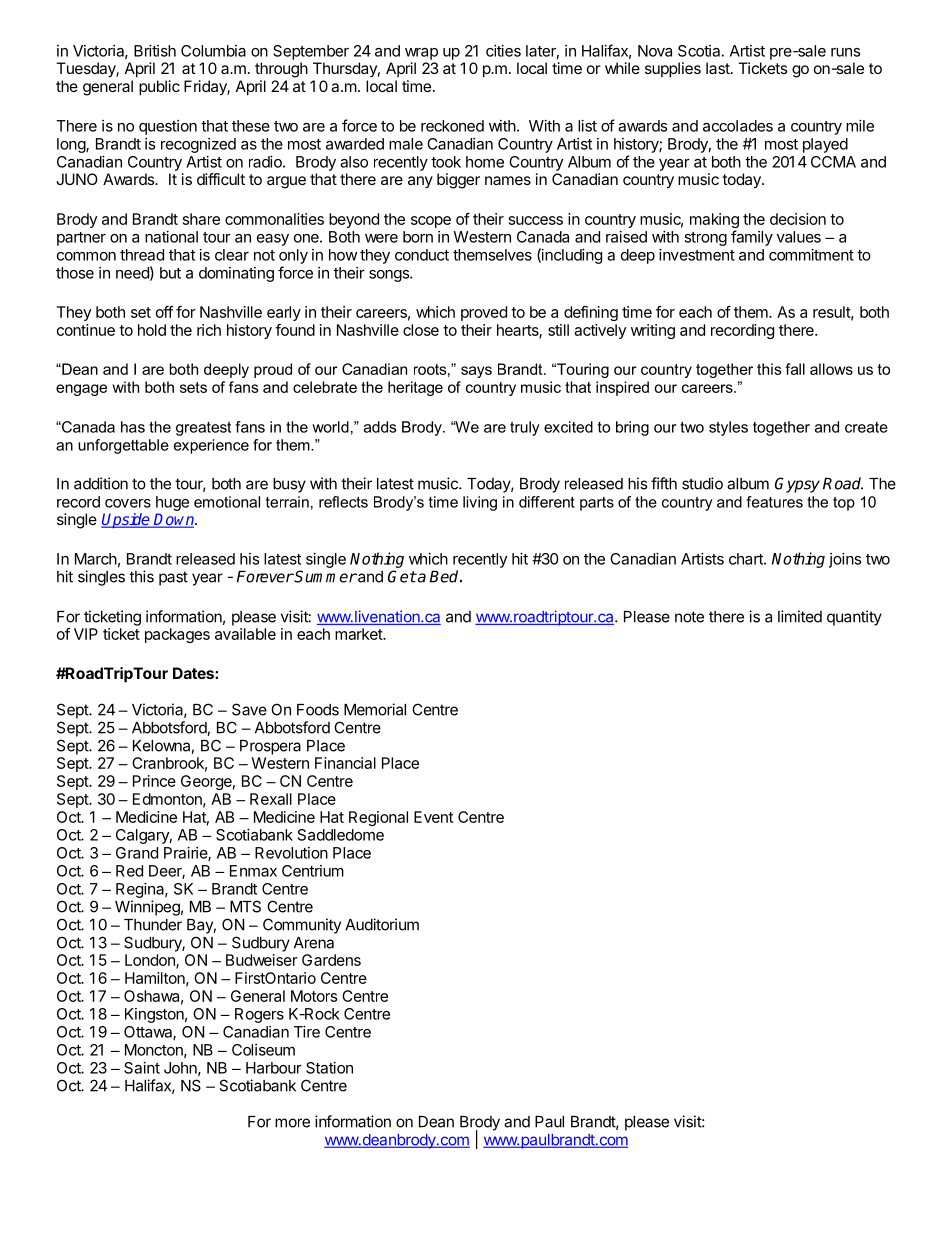  I want to click on Event, so click(433, 817).
